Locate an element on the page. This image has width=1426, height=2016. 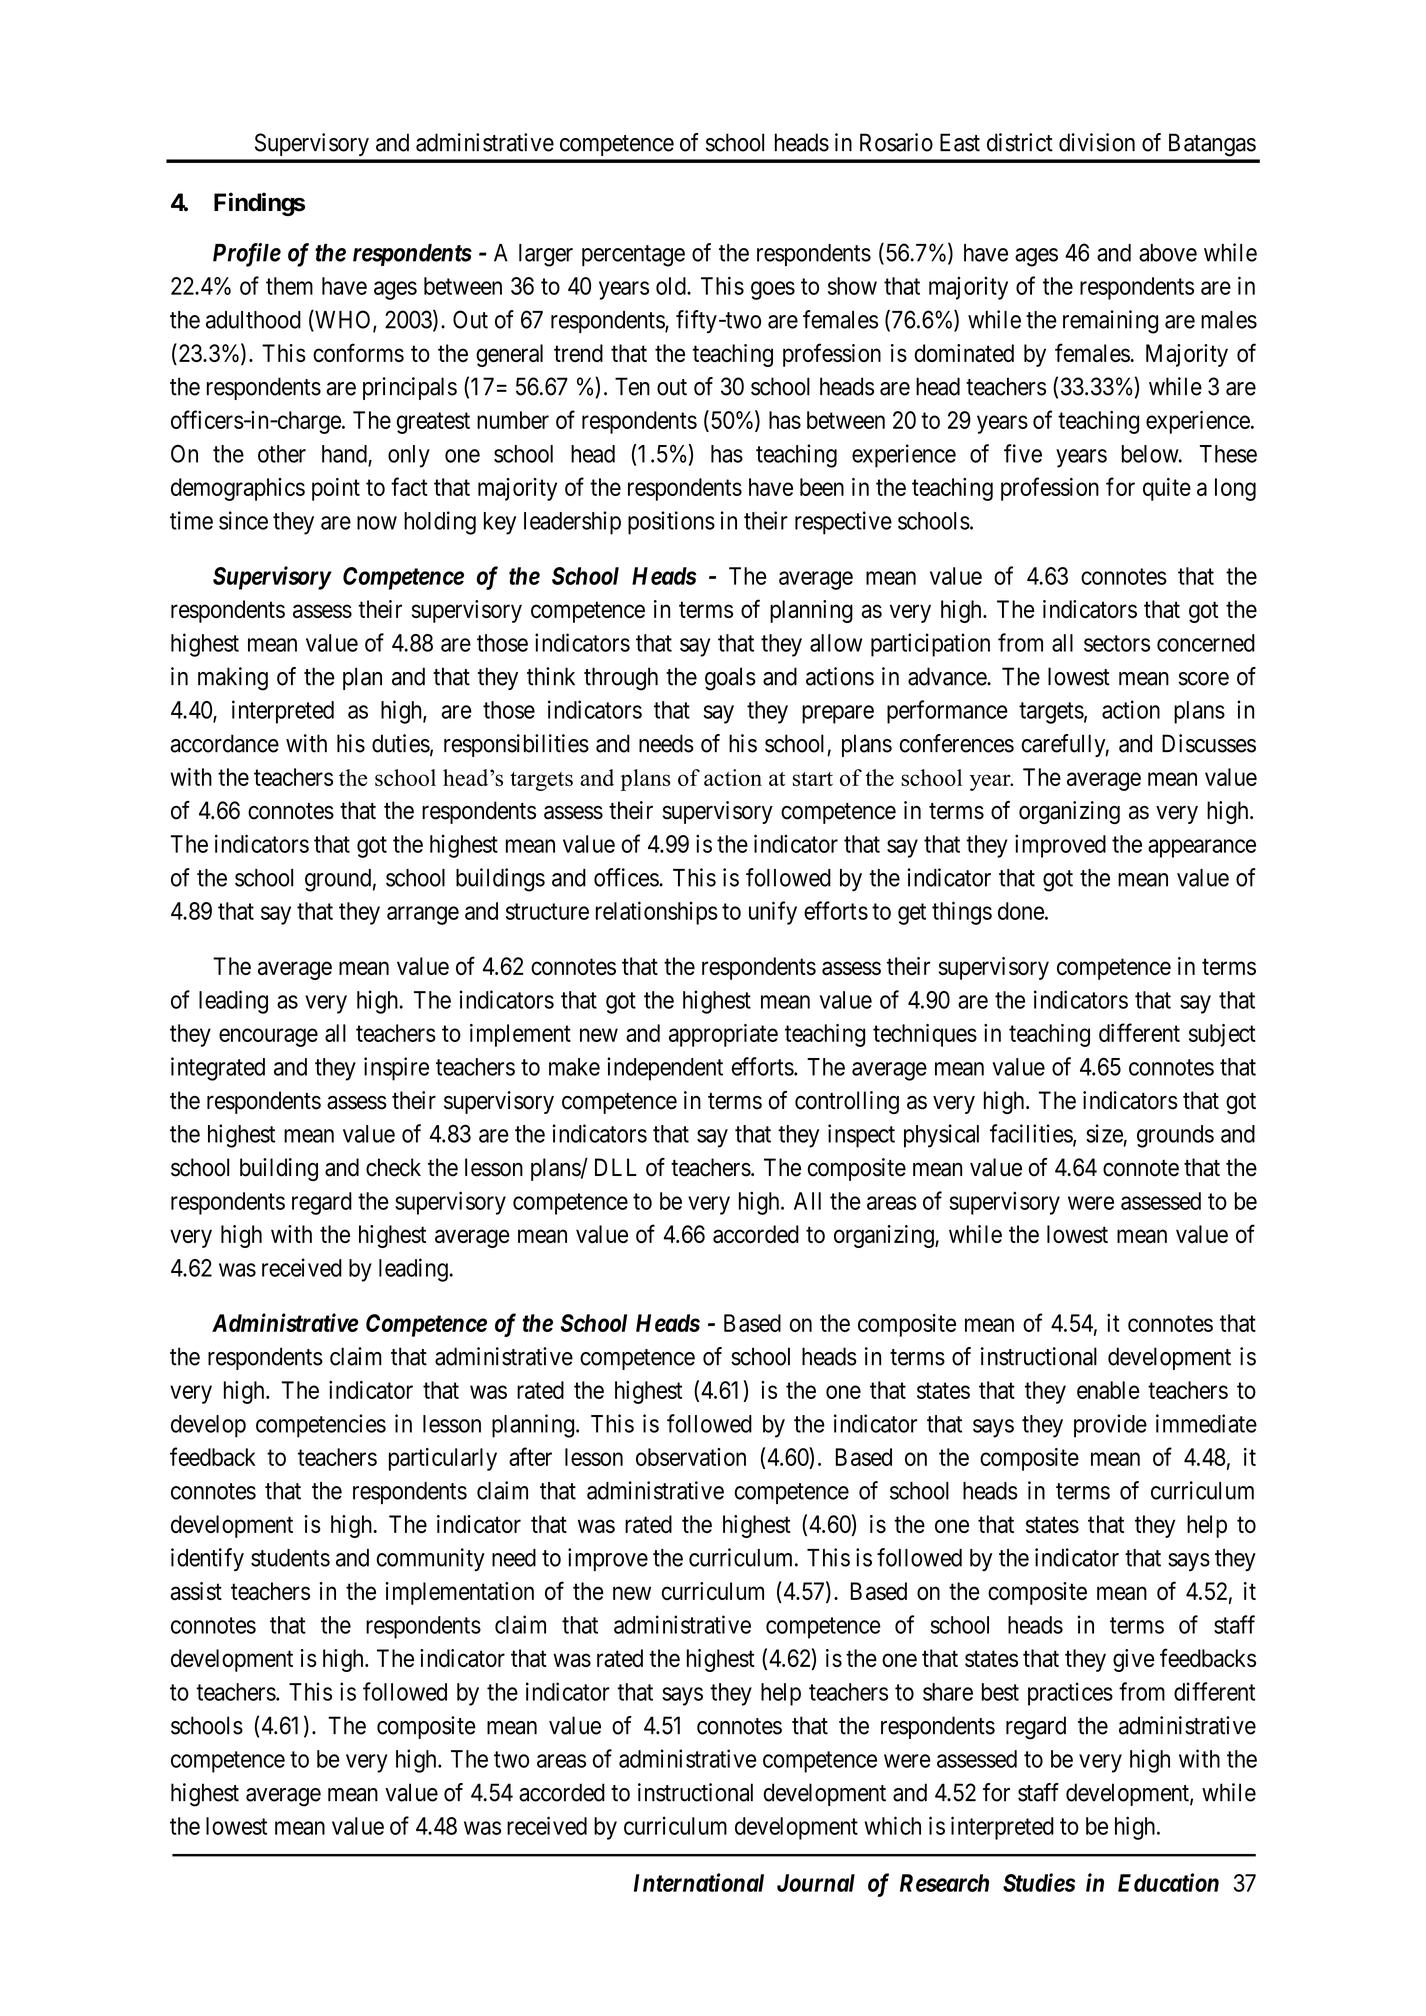
goals is located at coordinates (730, 679).
